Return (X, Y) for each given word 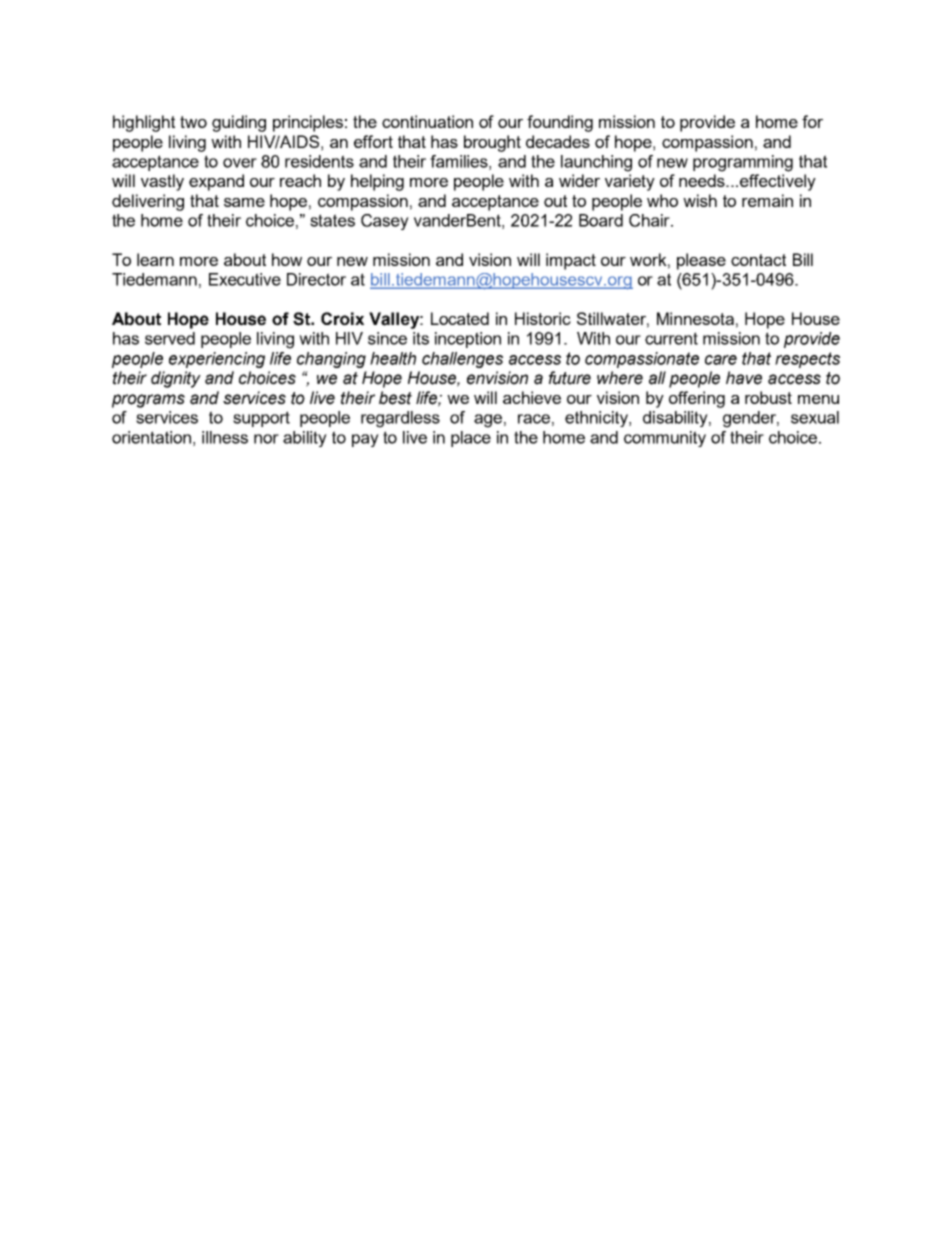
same (244, 202)
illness (225, 437)
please (701, 261)
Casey (385, 222)
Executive (245, 279)
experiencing (217, 360)
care (721, 360)
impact (571, 261)
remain (767, 200)
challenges (462, 360)
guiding (239, 123)
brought (492, 143)
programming (743, 163)
